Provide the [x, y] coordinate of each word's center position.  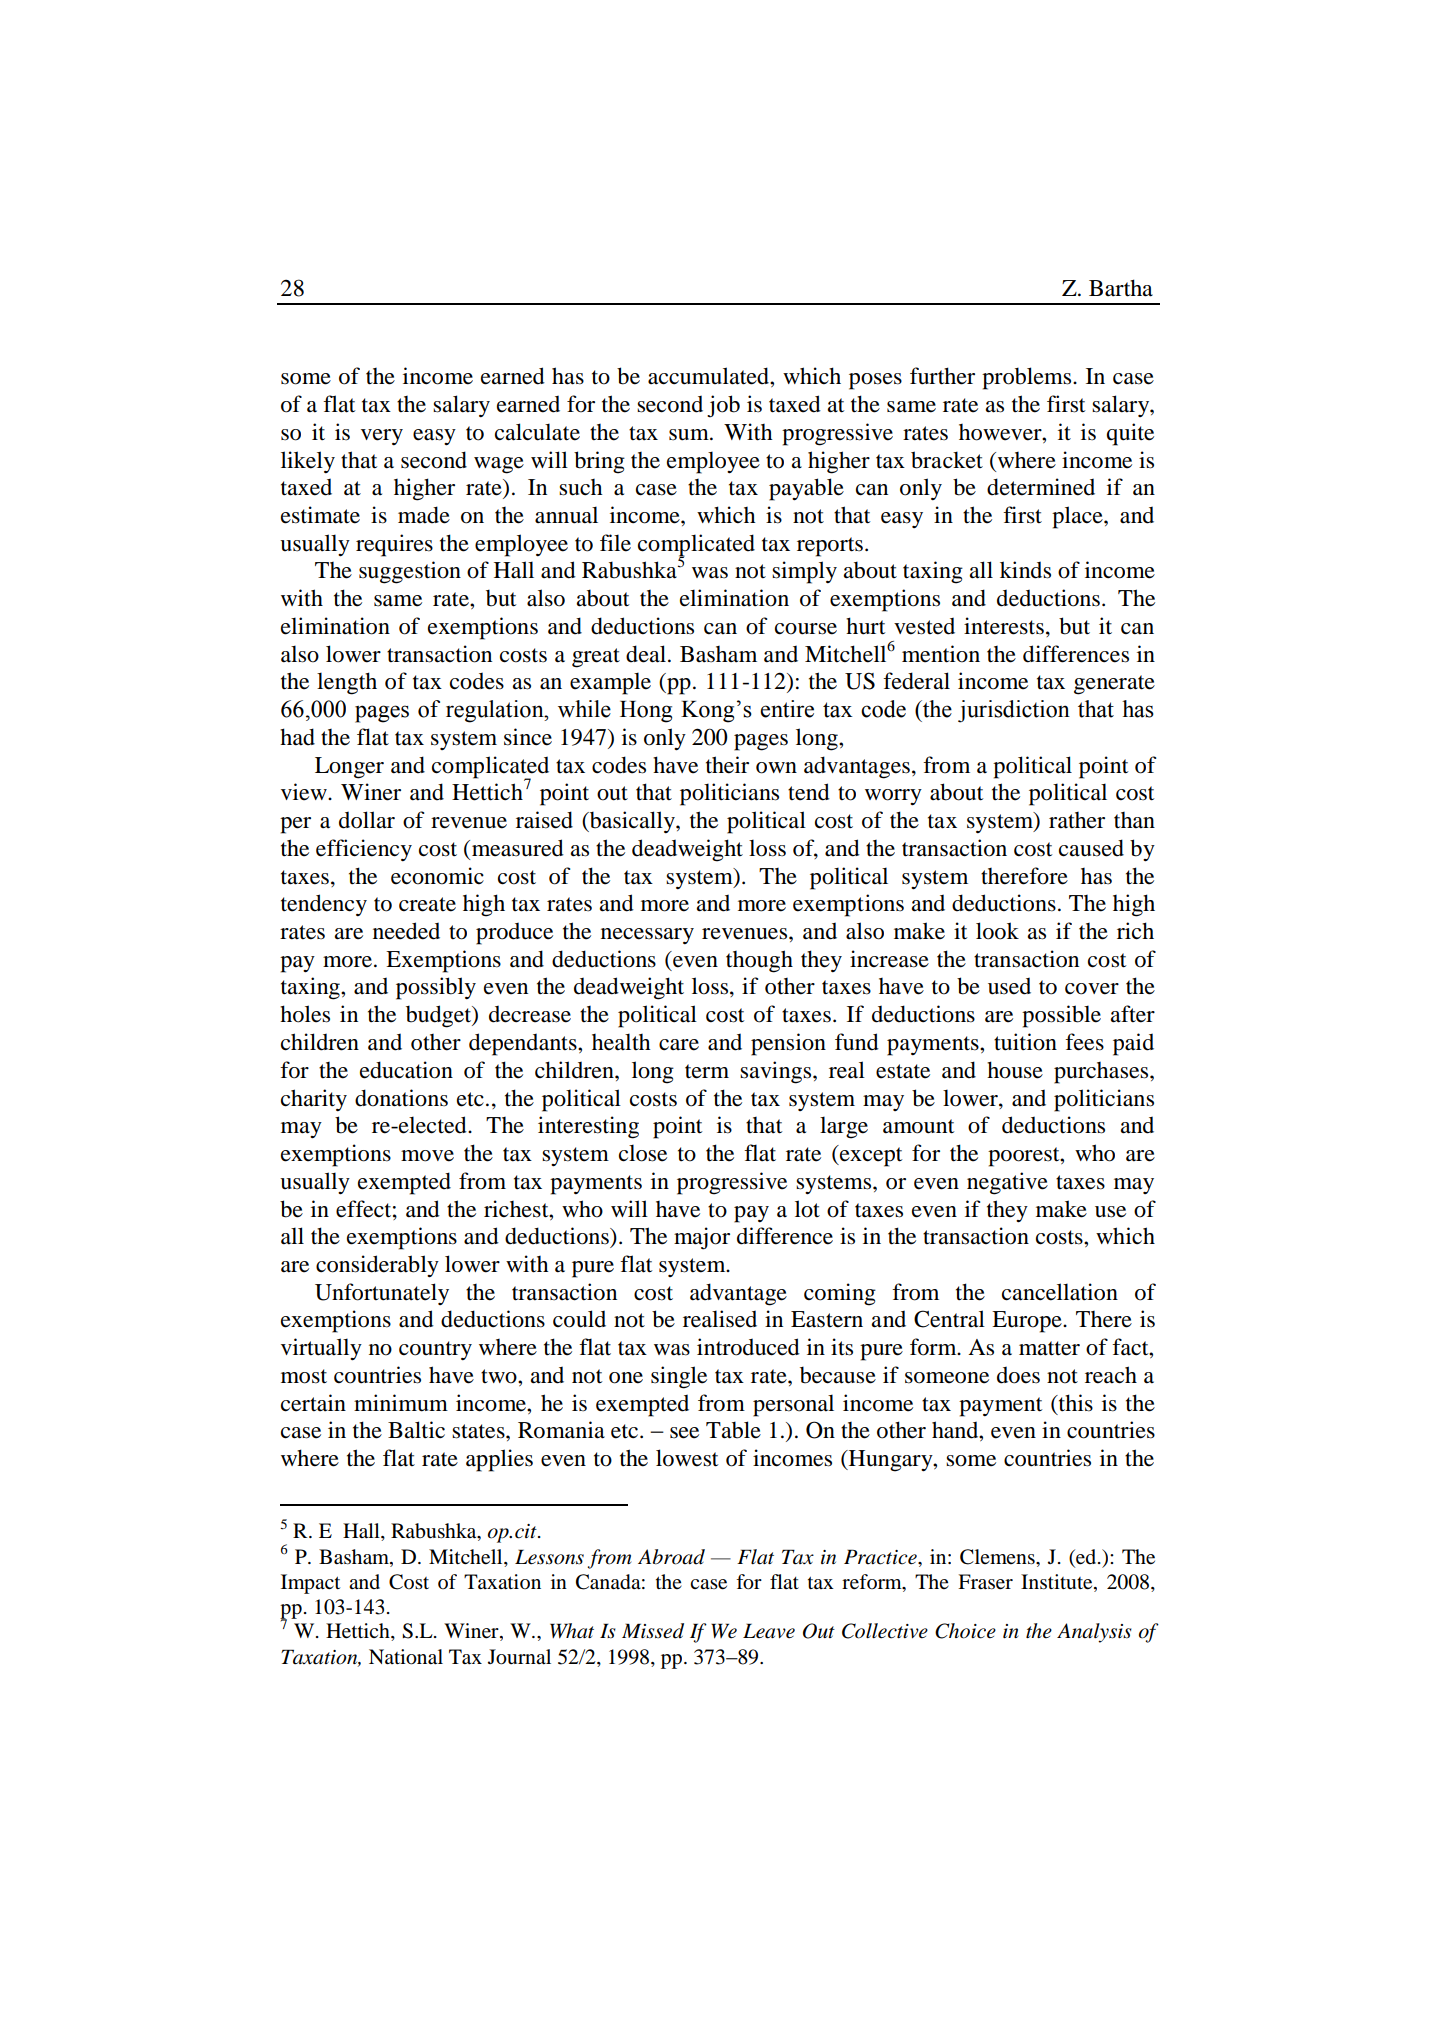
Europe [1028, 1322]
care [679, 1045]
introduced [748, 1347]
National [406, 1657]
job [723, 406]
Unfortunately [382, 1294]
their [727, 765]
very [382, 437]
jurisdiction [1014, 711]
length [347, 683]
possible [1061, 1016]
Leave [769, 1631]
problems [1028, 378]
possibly [436, 988]
